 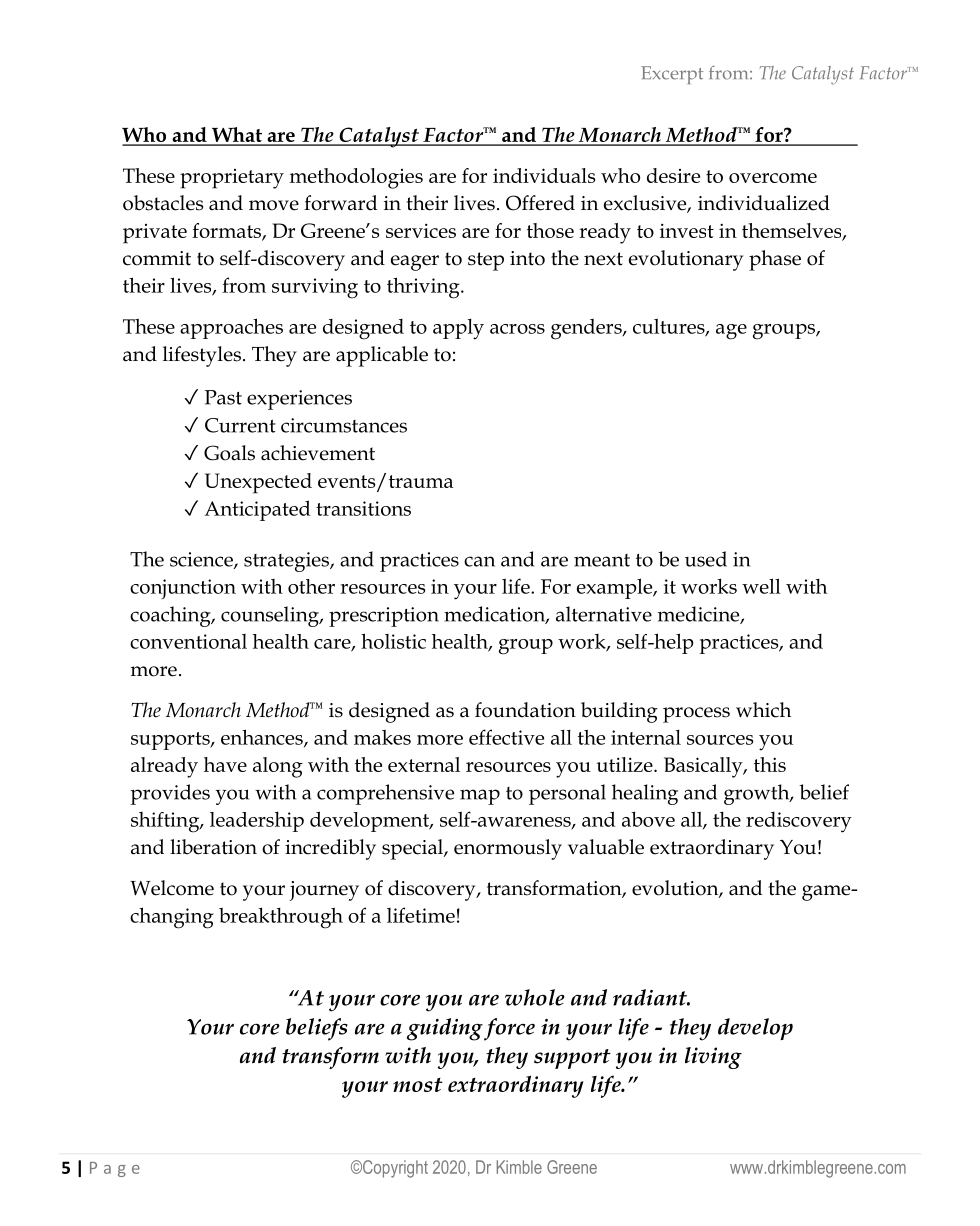 I want to click on What, so click(x=237, y=136).
